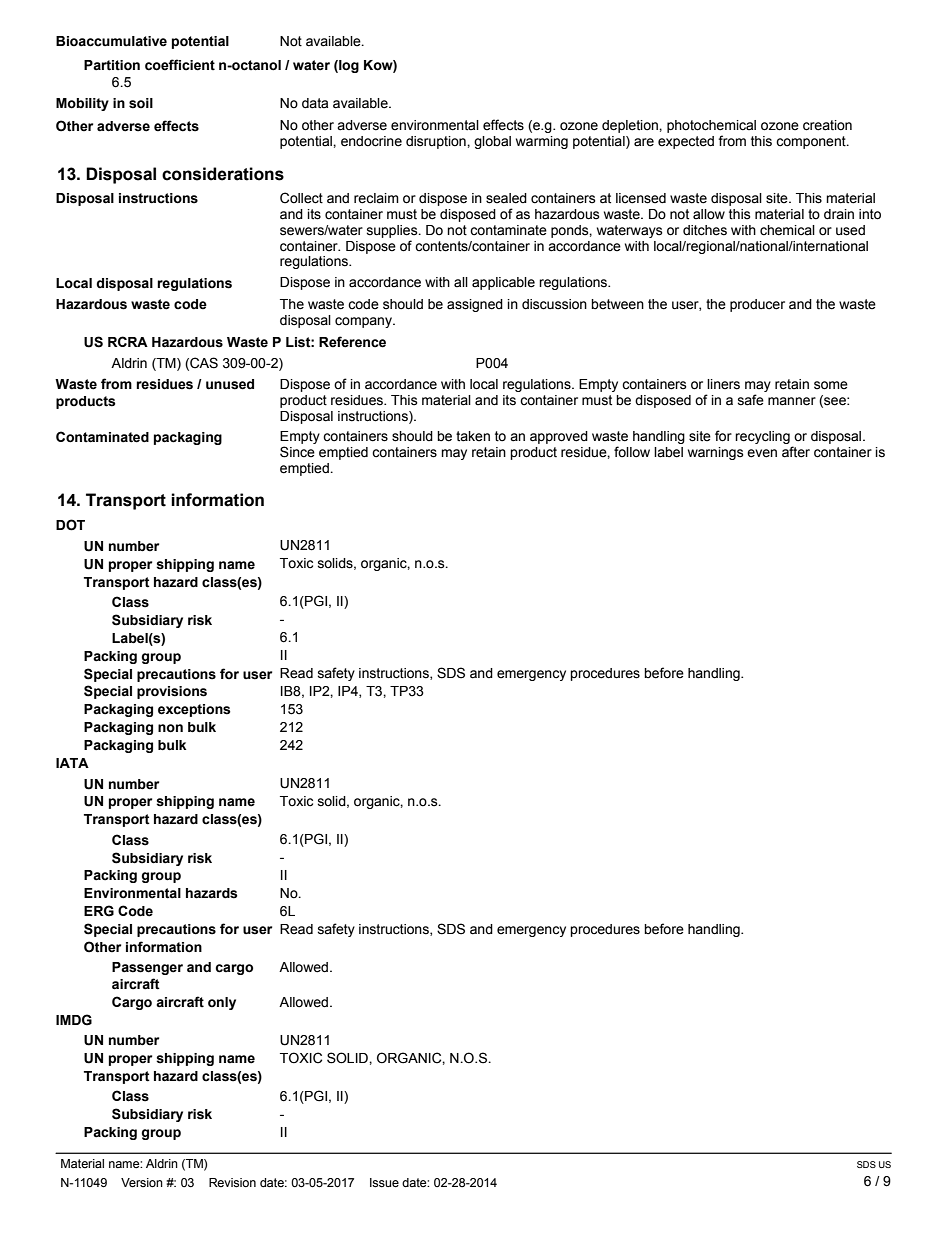 The height and width of the image is (1233, 952). Describe the element at coordinates (172, 692) in the image. I see `provisions` at that location.
